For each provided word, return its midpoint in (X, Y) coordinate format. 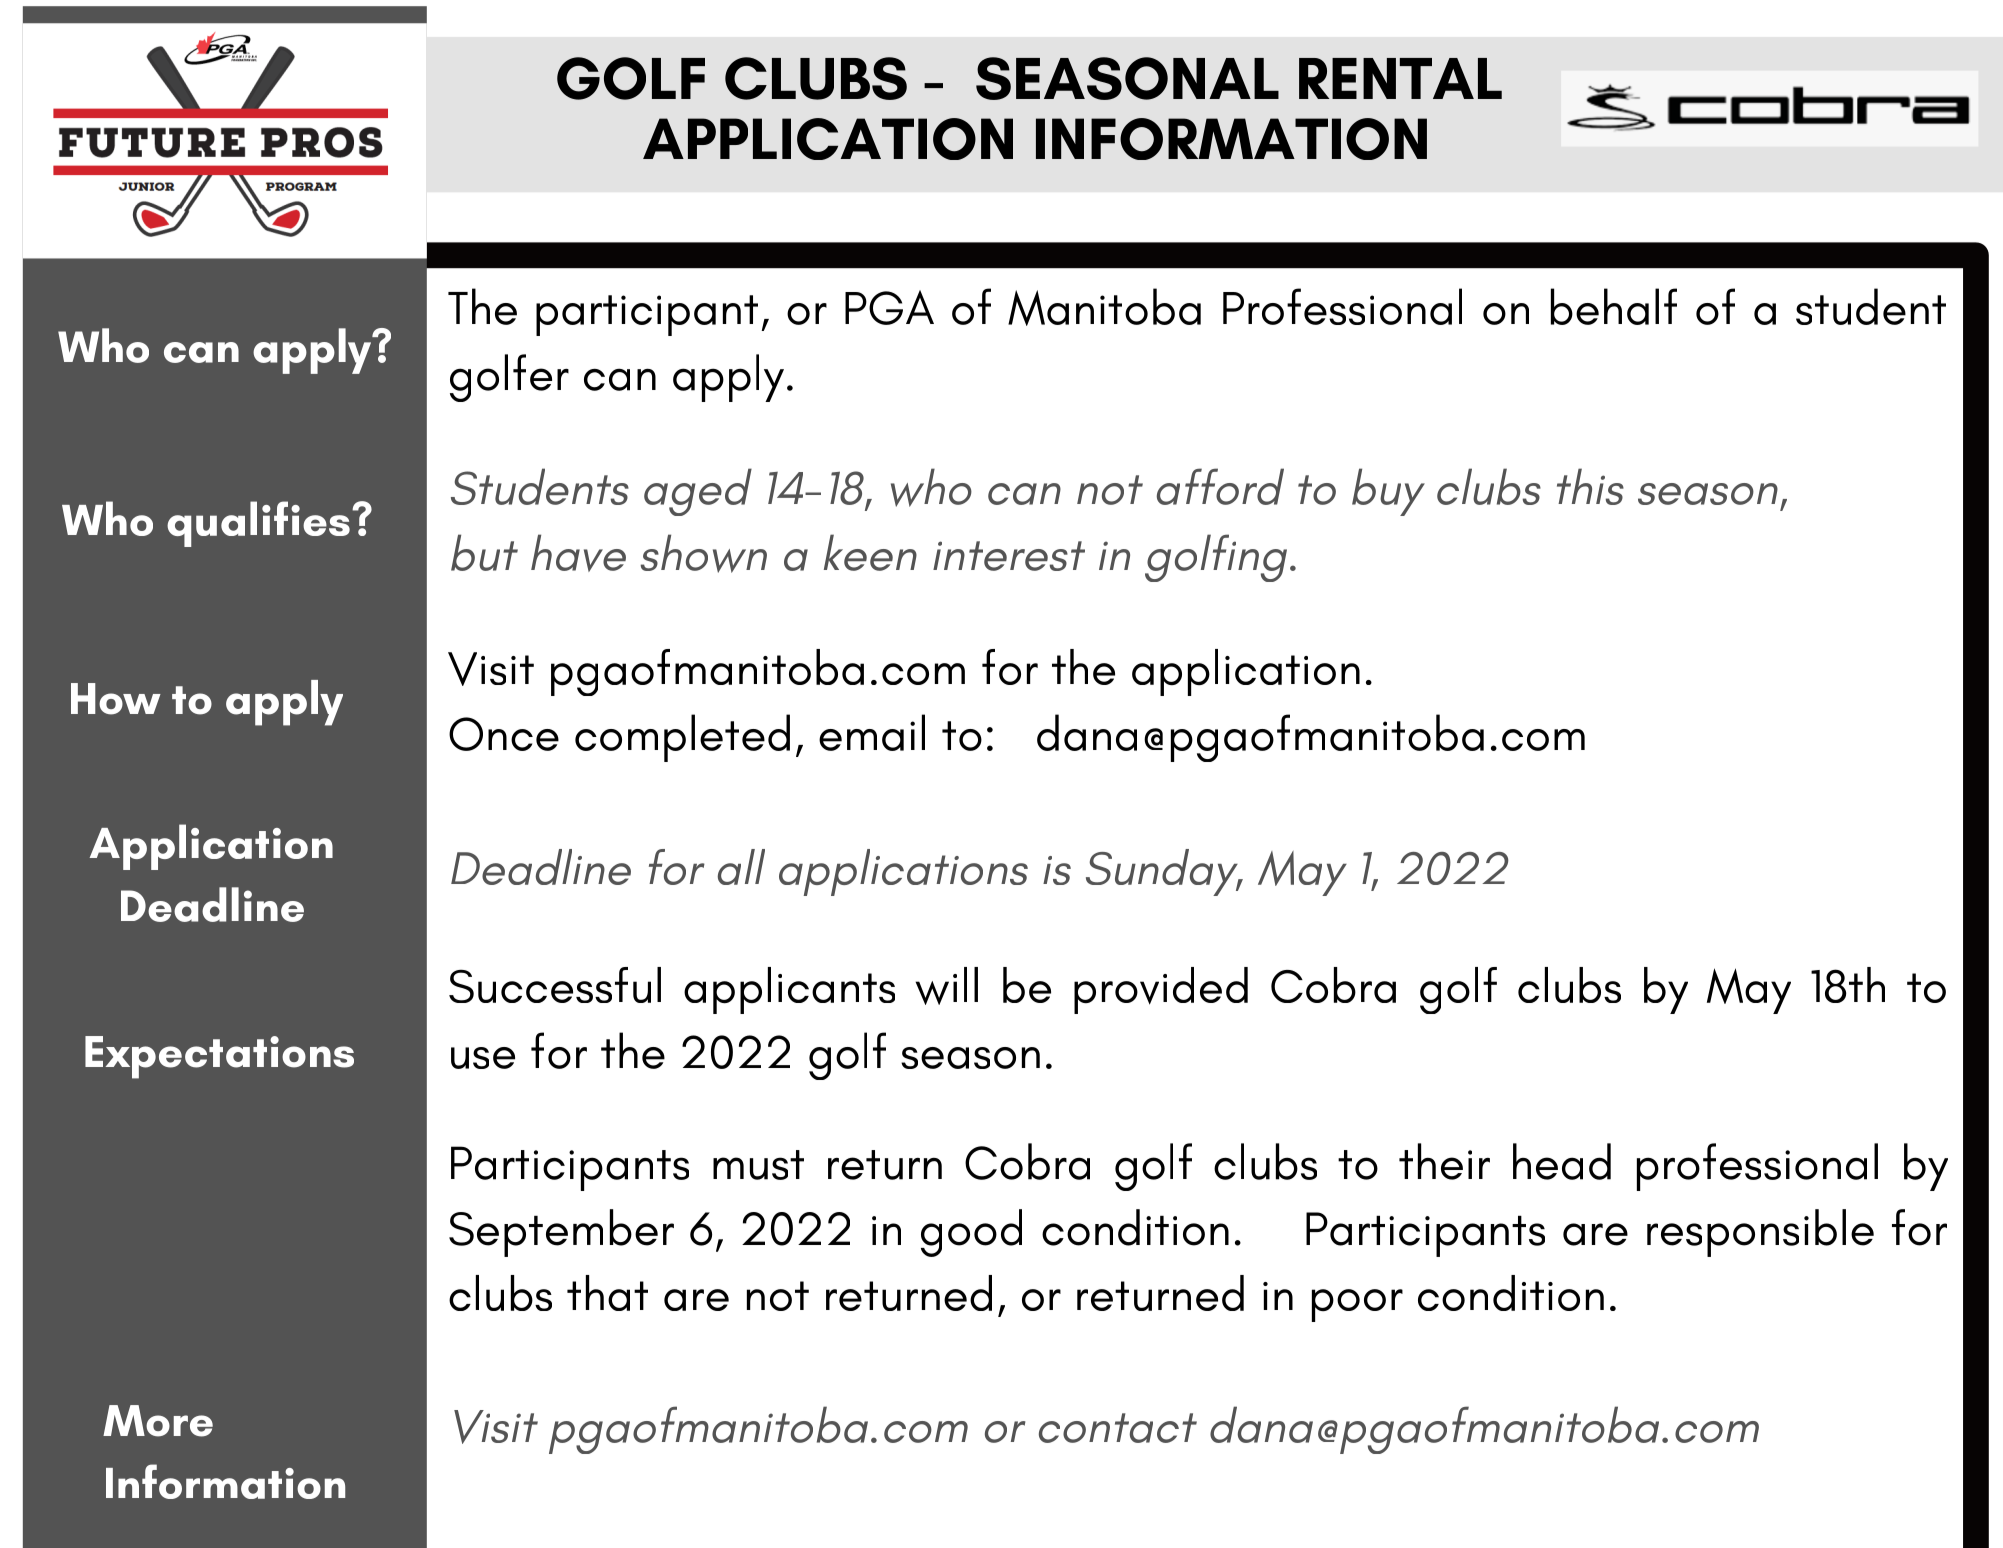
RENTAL (1400, 78)
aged (698, 492)
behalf (1614, 306)
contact (1118, 1428)
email (872, 732)
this (1590, 486)
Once (504, 734)
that (607, 1293)
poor (1357, 1305)
